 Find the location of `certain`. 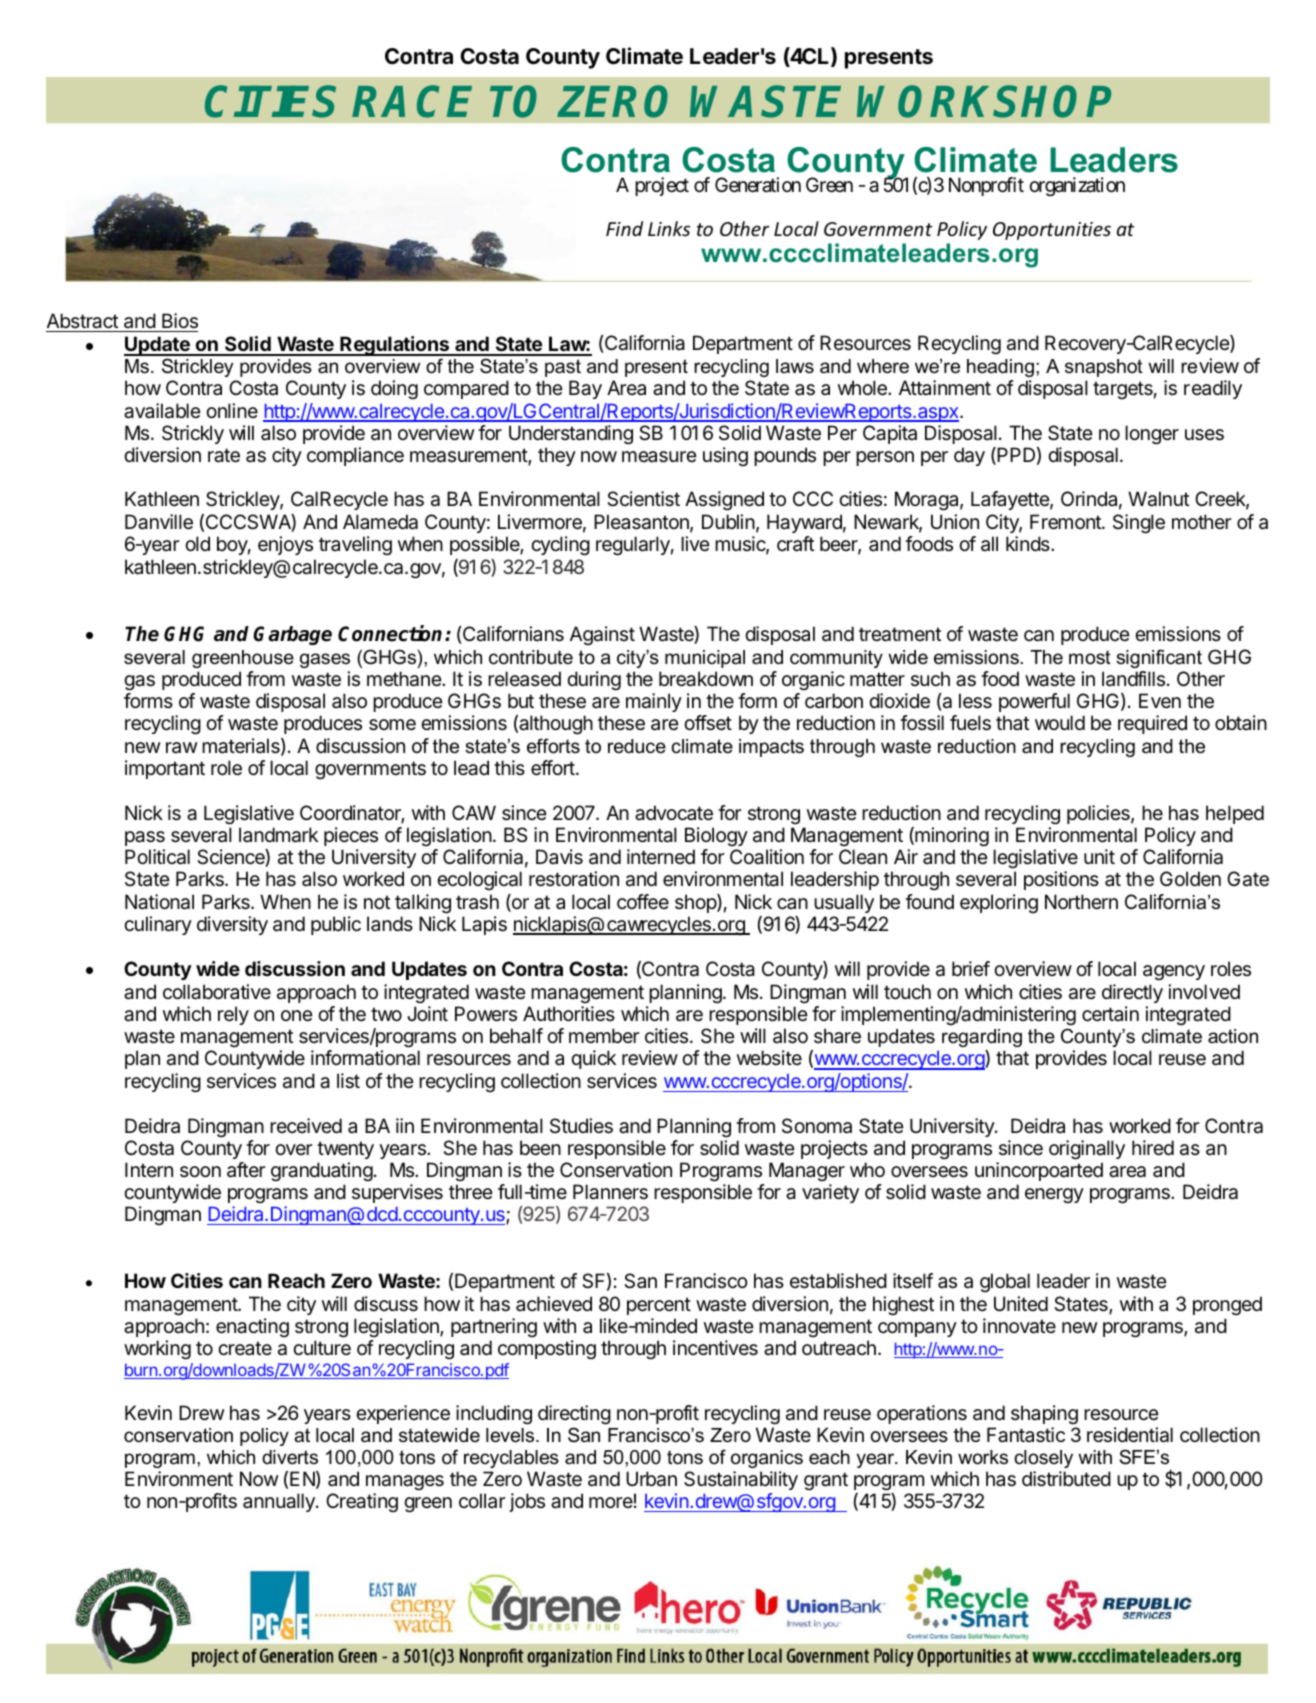

certain is located at coordinates (1110, 1014).
